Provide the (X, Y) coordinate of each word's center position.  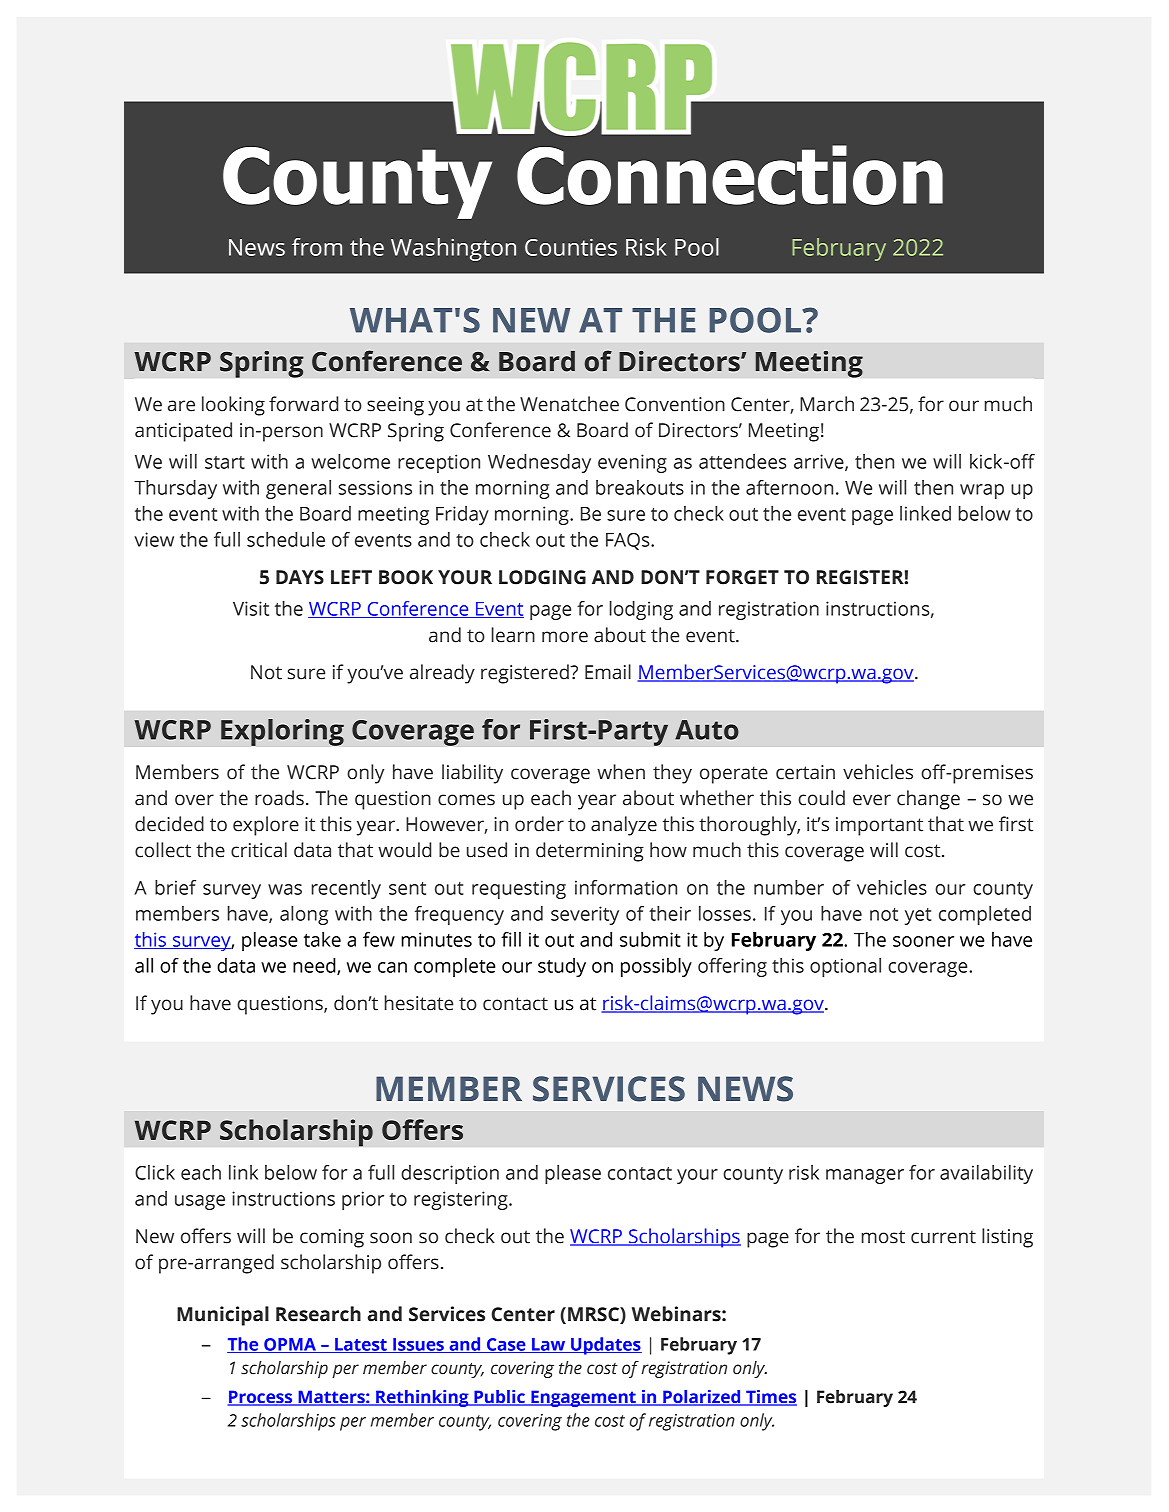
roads (279, 798)
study (562, 967)
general (298, 489)
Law (549, 1345)
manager (865, 1176)
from (317, 247)
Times (770, 1398)
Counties (571, 247)
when (621, 772)
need (315, 966)
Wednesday (539, 463)
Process (261, 1398)
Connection (730, 175)
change (928, 800)
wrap (982, 491)
